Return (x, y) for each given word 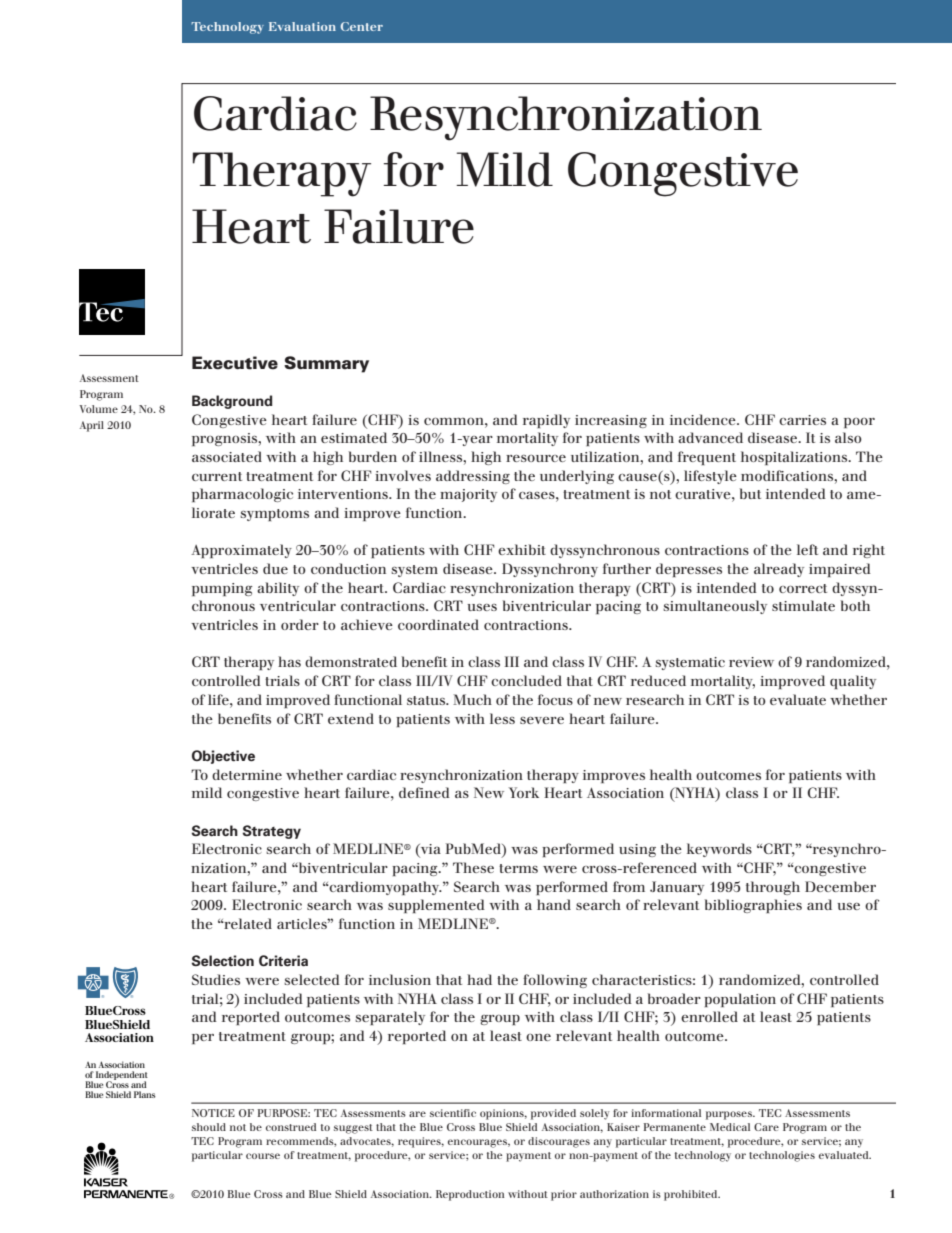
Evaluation (302, 26)
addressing (473, 477)
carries (802, 420)
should (209, 1127)
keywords (719, 850)
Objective (223, 757)
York (524, 792)
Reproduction (470, 1195)
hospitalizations (795, 458)
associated (227, 456)
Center (362, 26)
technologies (782, 1156)
